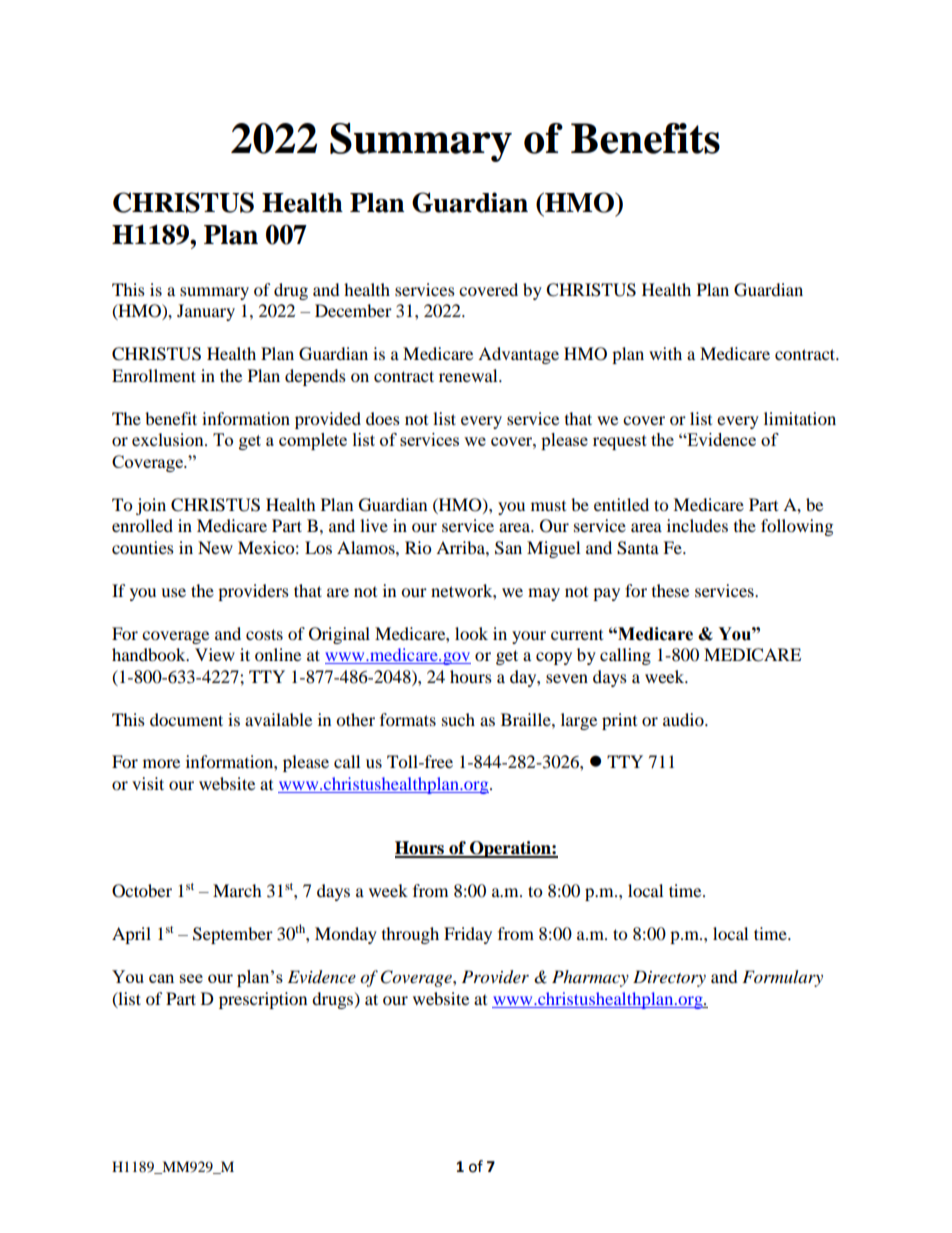 This image has height=1233, width=952. Describe the element at coordinates (665, 353) in the image. I see `with` at that location.
